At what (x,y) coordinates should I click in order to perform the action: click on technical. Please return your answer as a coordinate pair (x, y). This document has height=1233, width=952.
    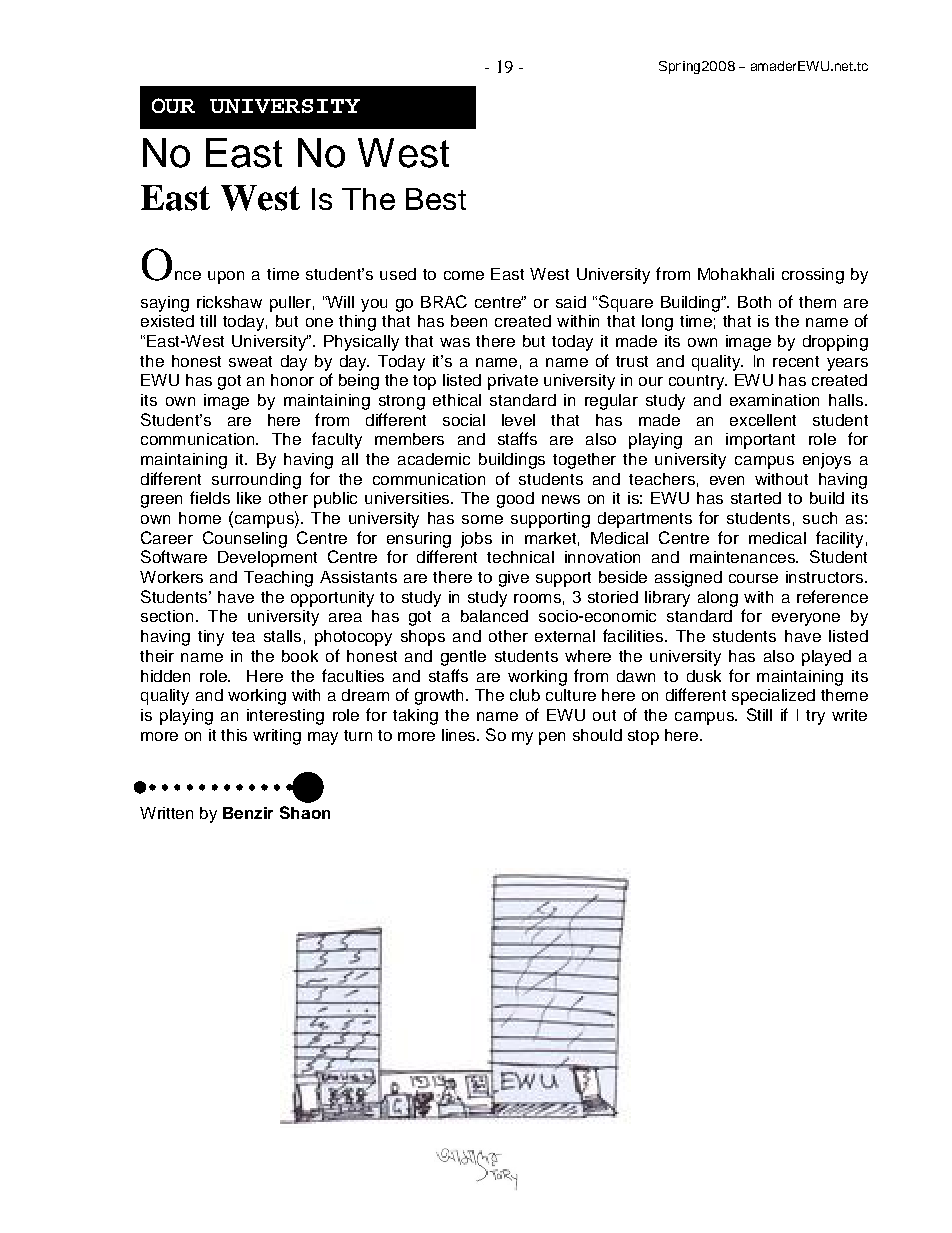
    Looking at the image, I should click on (520, 557).
